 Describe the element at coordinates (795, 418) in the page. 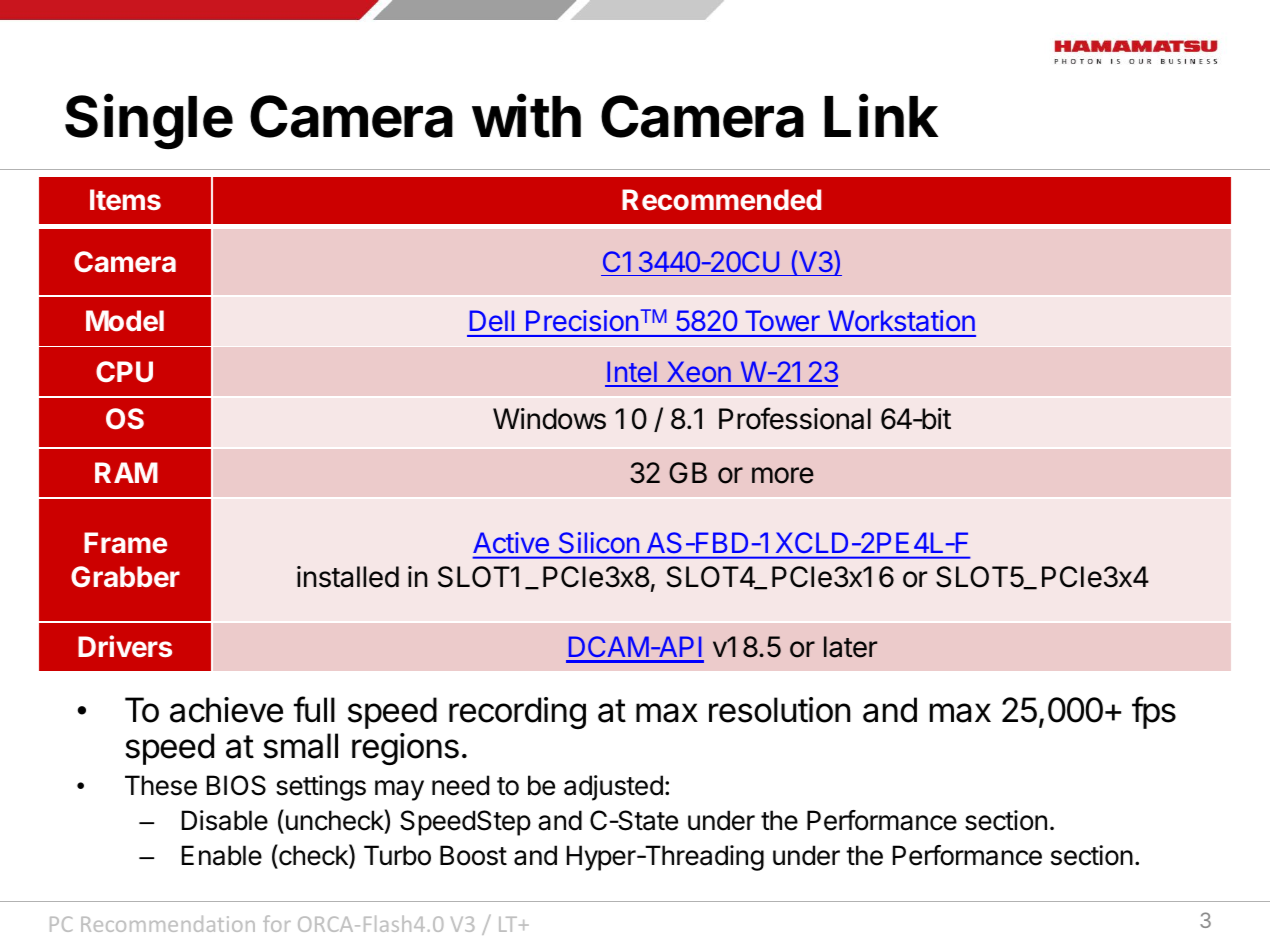

I see `Professional` at that location.
